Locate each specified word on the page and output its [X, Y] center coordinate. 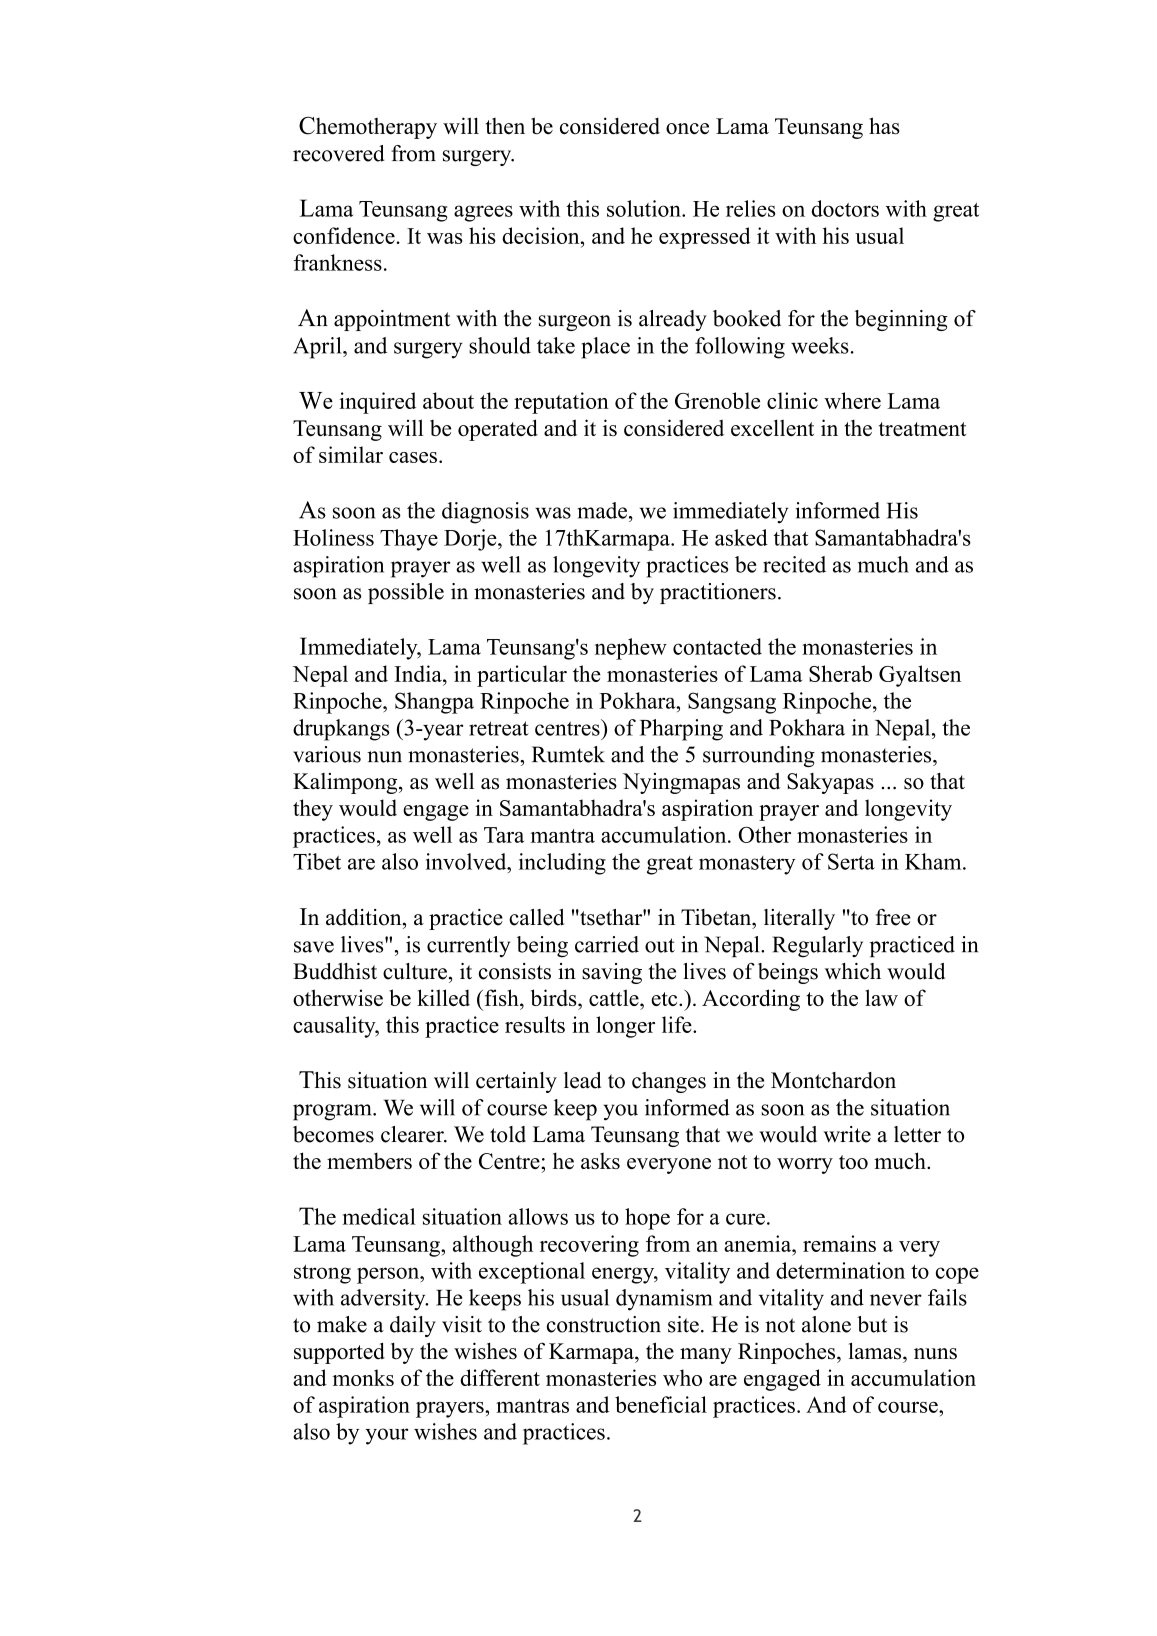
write [847, 1134]
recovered [338, 153]
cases [413, 457]
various [327, 754]
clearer [413, 1134]
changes [669, 1082]
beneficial [661, 1404]
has [884, 126]
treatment [922, 429]
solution [645, 208]
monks [363, 1377]
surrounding [759, 756]
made [602, 510]
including [562, 864]
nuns [935, 1354]
